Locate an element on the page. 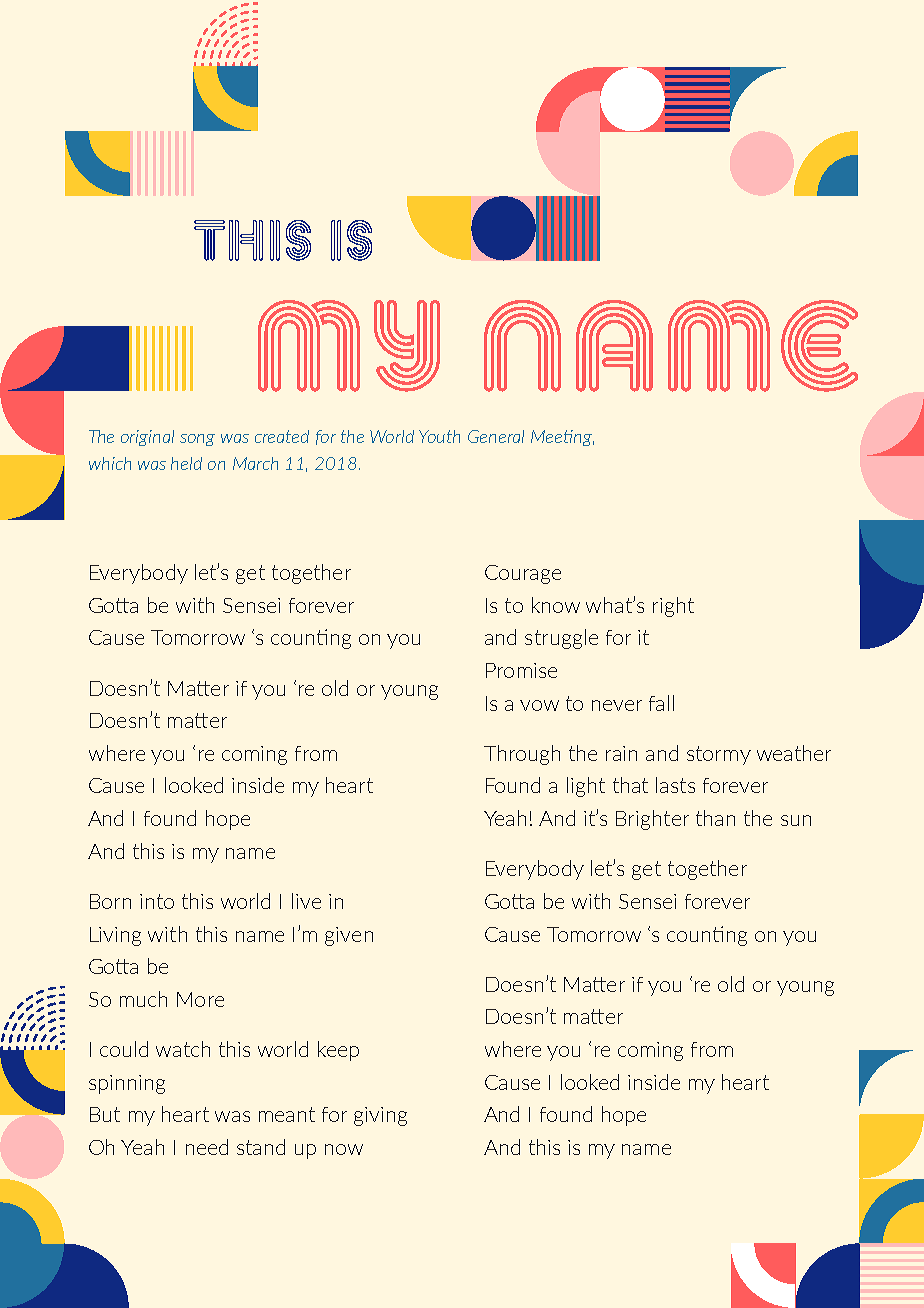 This image has height=1308, width=924. Youth is located at coordinates (439, 436).
